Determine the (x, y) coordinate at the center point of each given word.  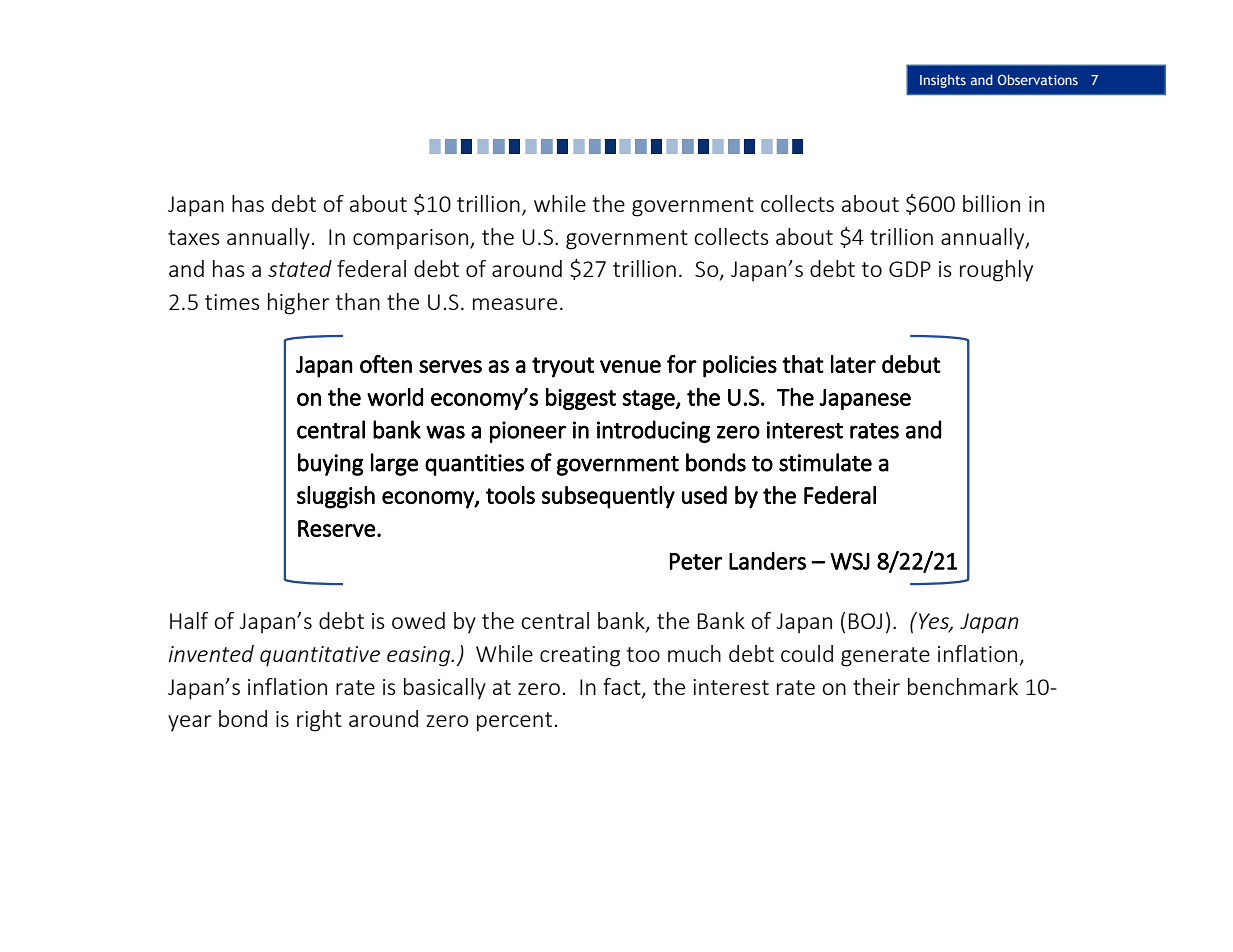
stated (300, 268)
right (319, 721)
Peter (696, 561)
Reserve (337, 528)
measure (515, 304)
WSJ (850, 561)
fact (623, 687)
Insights (943, 81)
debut (911, 364)
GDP (910, 269)
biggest (581, 399)
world (395, 397)
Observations (1038, 79)
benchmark (963, 686)
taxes (194, 237)
